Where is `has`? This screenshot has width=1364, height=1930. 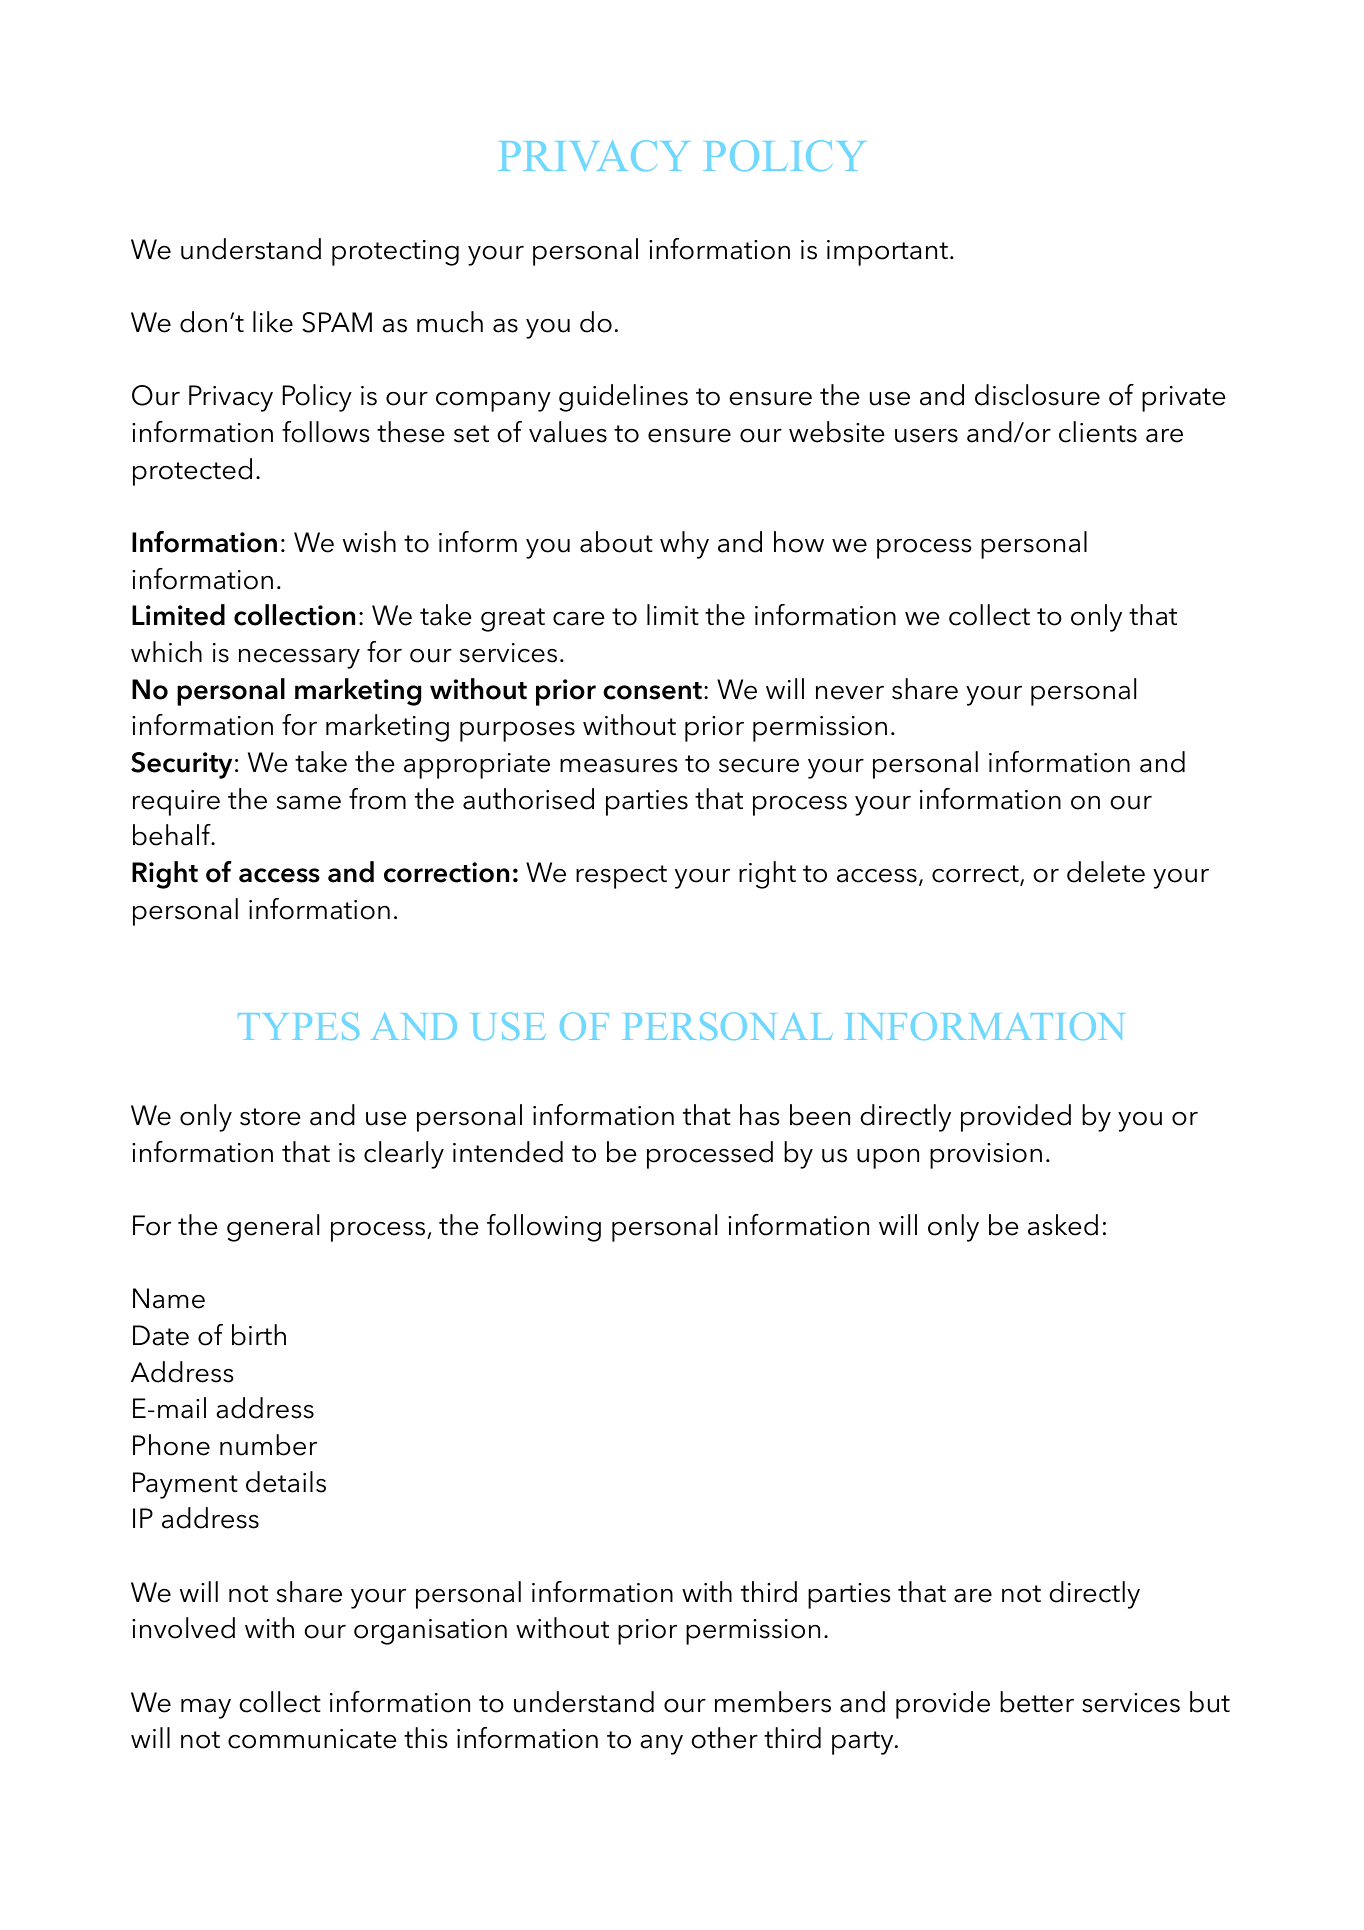 has is located at coordinates (759, 1115).
